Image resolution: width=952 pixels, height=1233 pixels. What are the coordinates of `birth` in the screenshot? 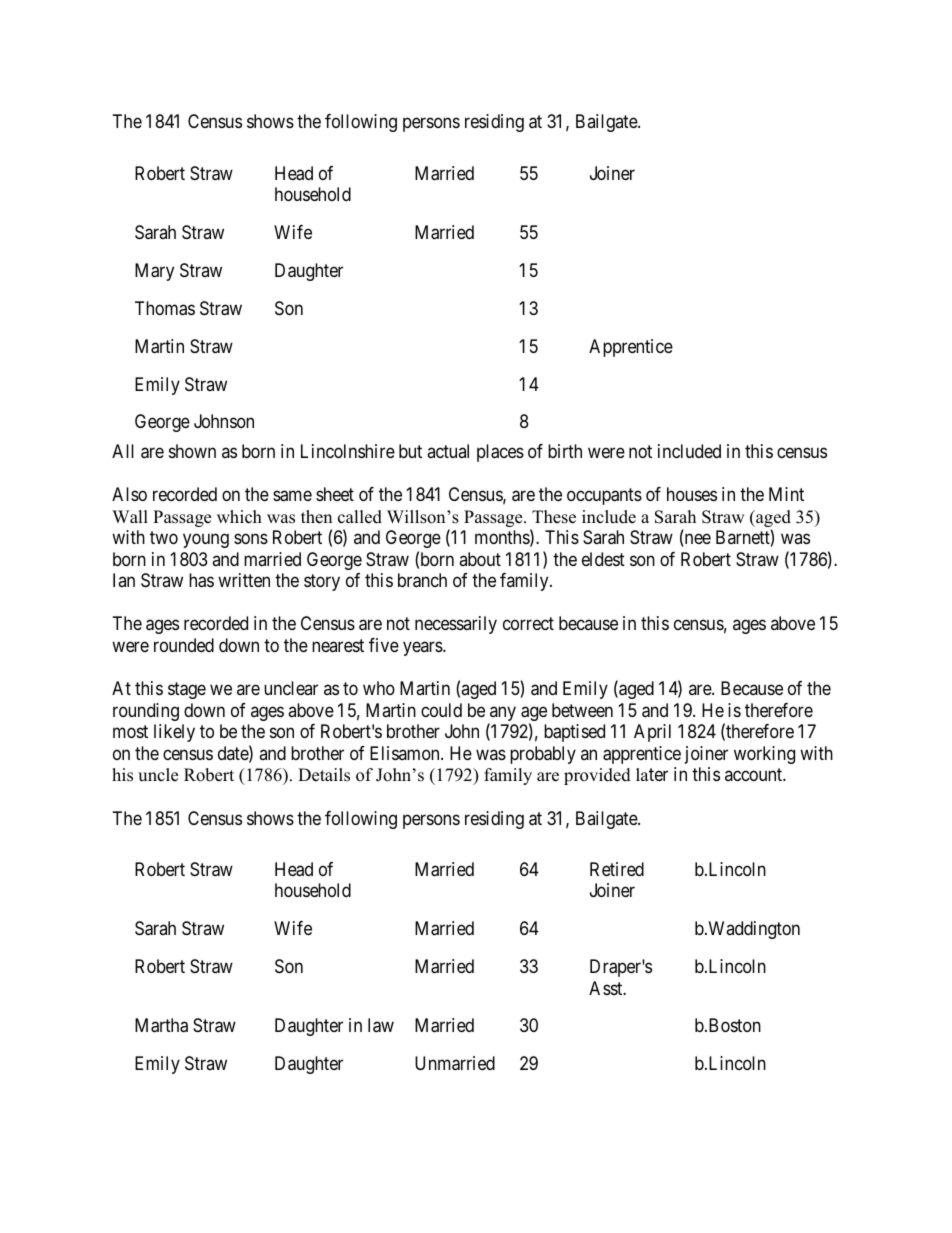 It's located at (565, 451).
